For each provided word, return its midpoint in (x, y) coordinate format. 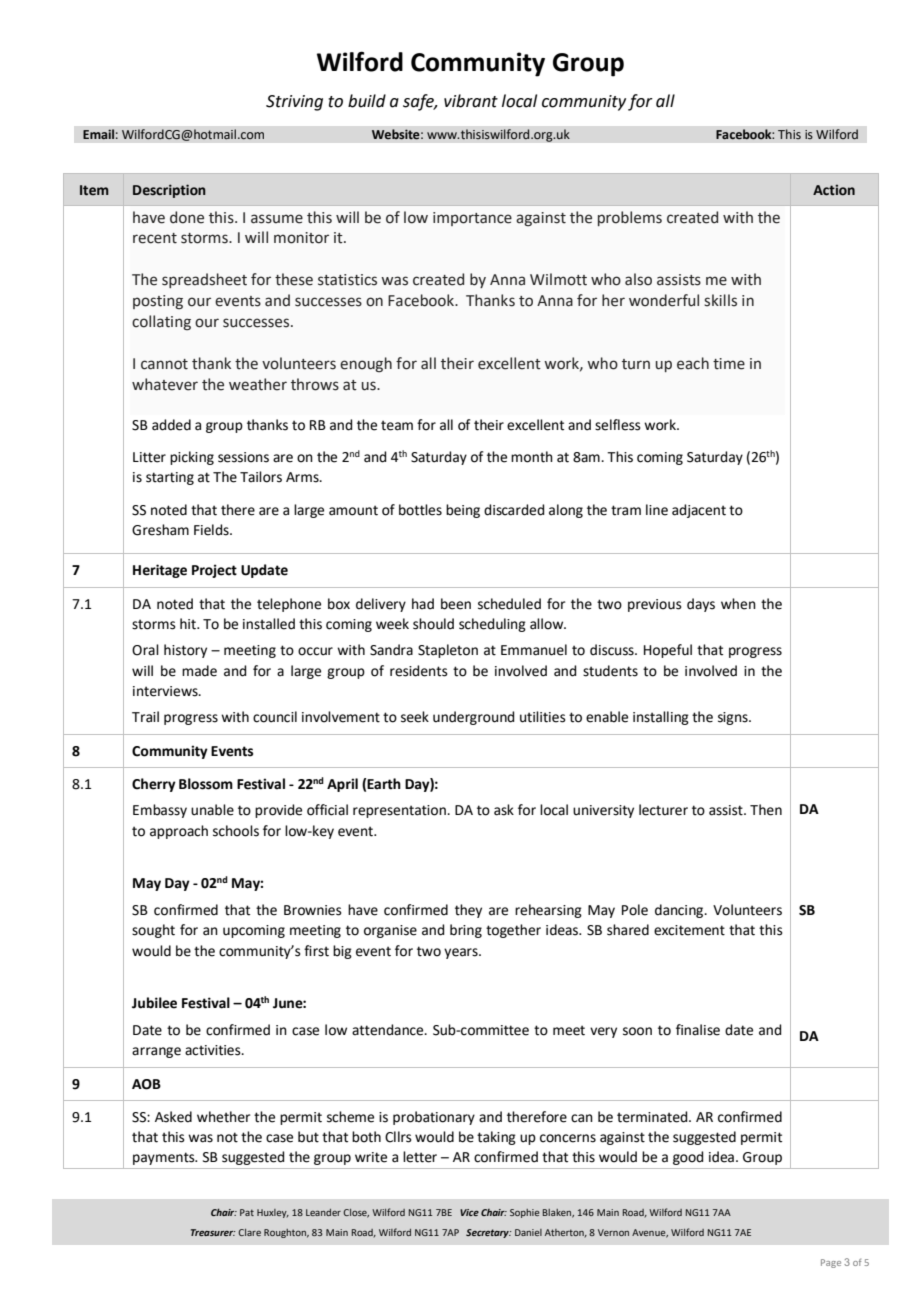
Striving (294, 103)
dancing (680, 911)
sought (153, 931)
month (532, 457)
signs (734, 718)
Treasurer (213, 1232)
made (199, 671)
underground (473, 718)
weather (258, 384)
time (729, 364)
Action (834, 190)
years (462, 953)
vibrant (471, 101)
